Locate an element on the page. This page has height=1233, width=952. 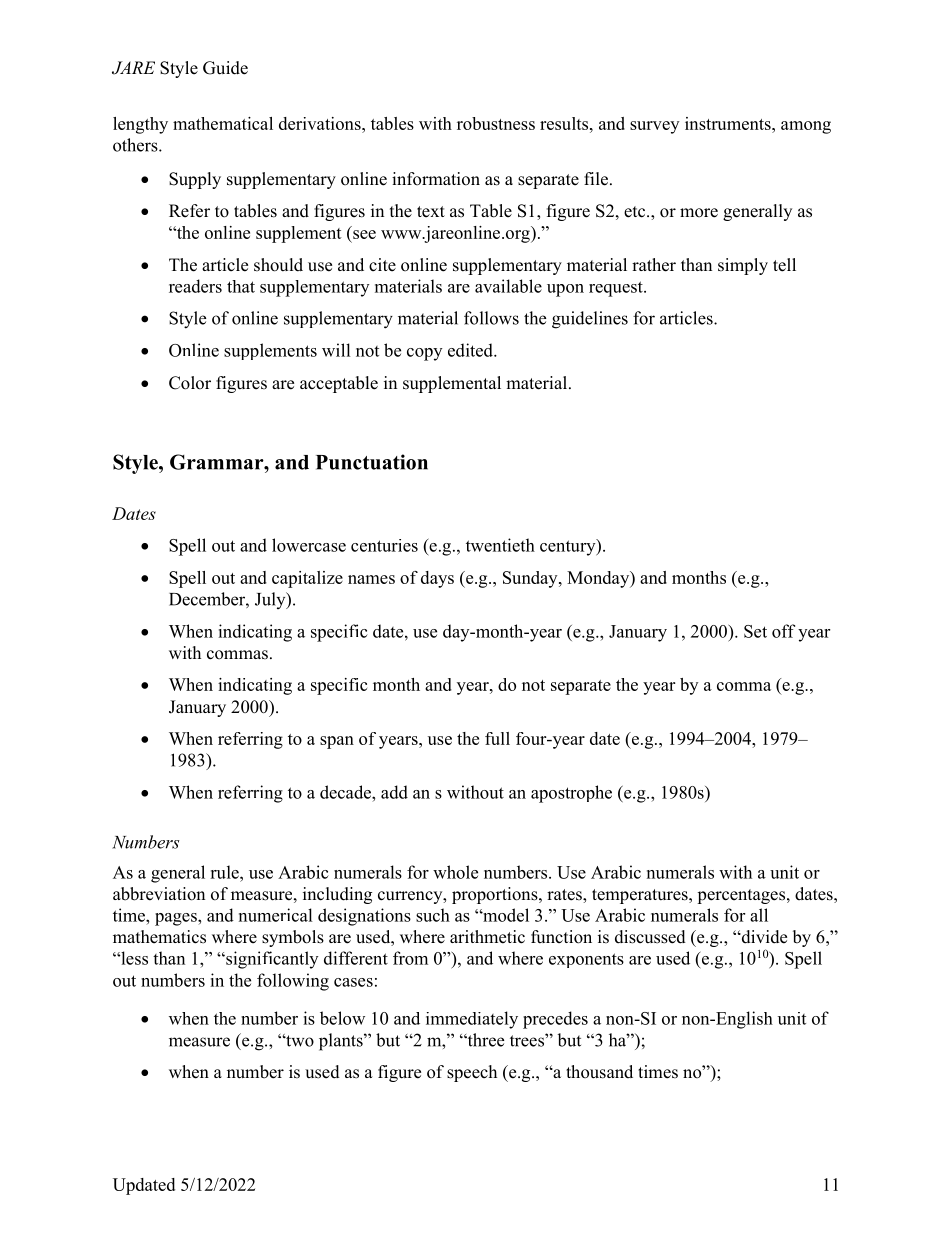
following is located at coordinates (293, 982).
